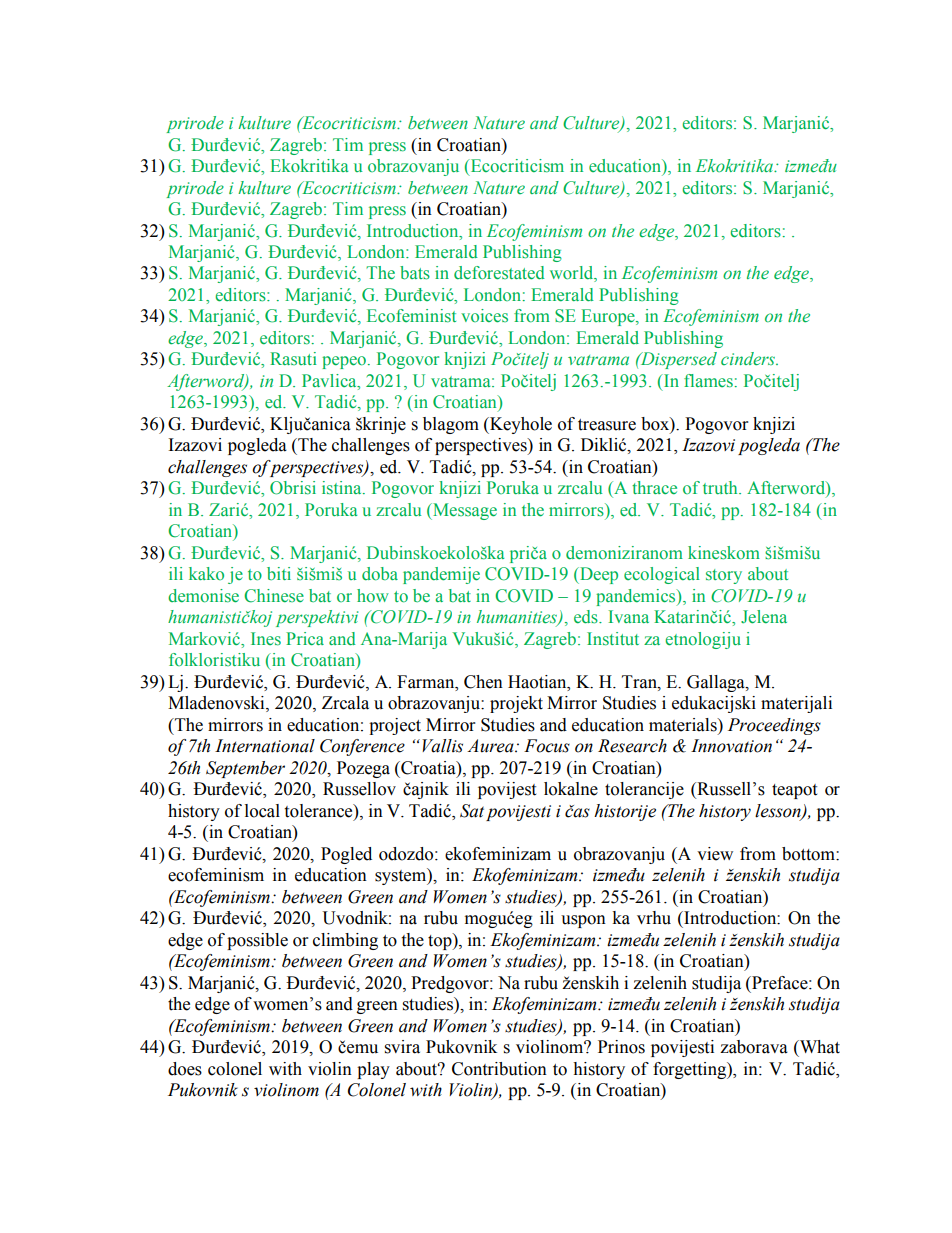  What do you see at coordinates (717, 683) in the image?
I see `Gallaga` at bounding box center [717, 683].
